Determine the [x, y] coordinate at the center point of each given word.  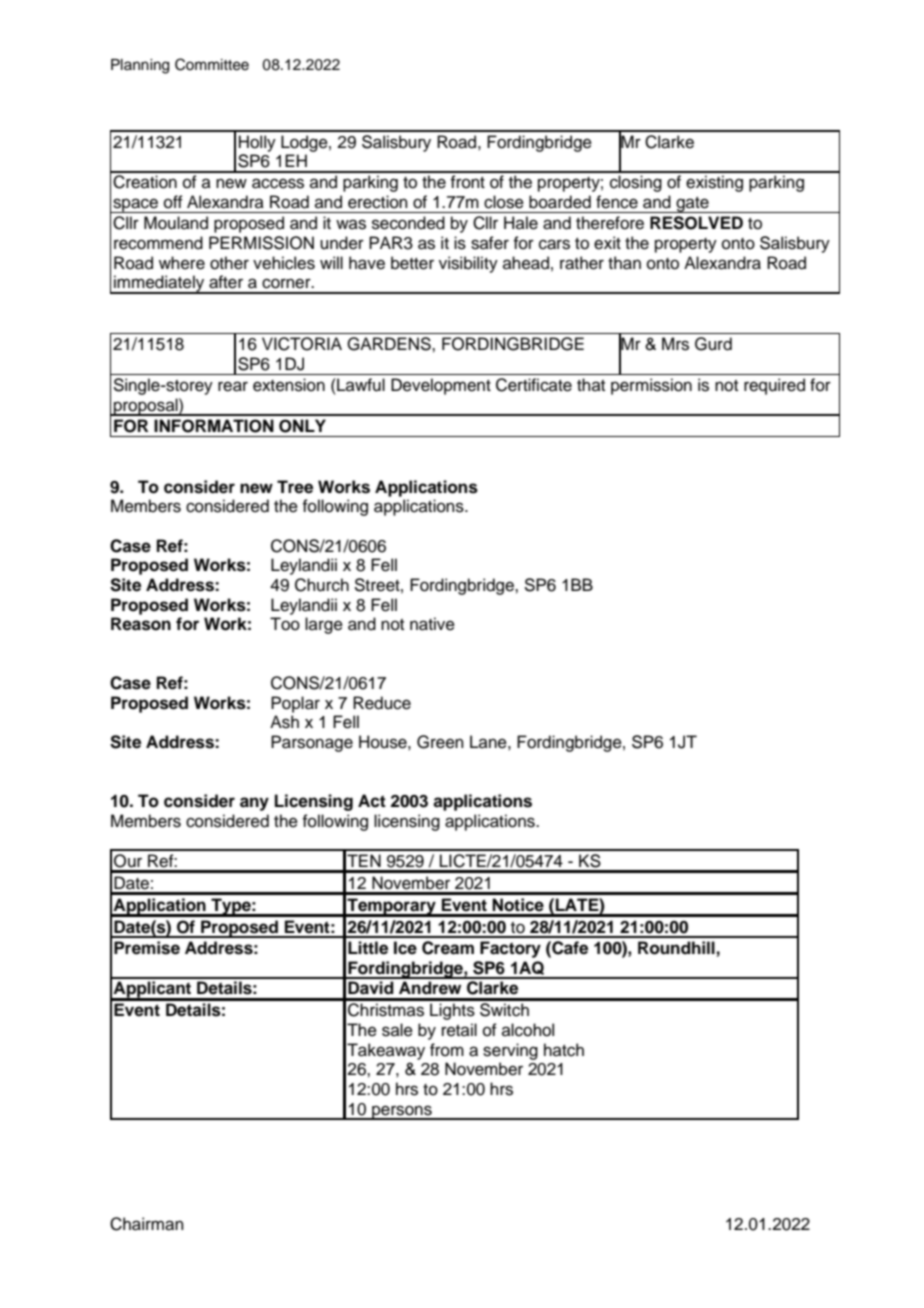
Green [440, 742]
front [467, 182]
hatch [564, 1050]
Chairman [147, 1224]
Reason [141, 624]
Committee [212, 64]
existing [714, 183]
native [432, 624]
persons [402, 1112]
